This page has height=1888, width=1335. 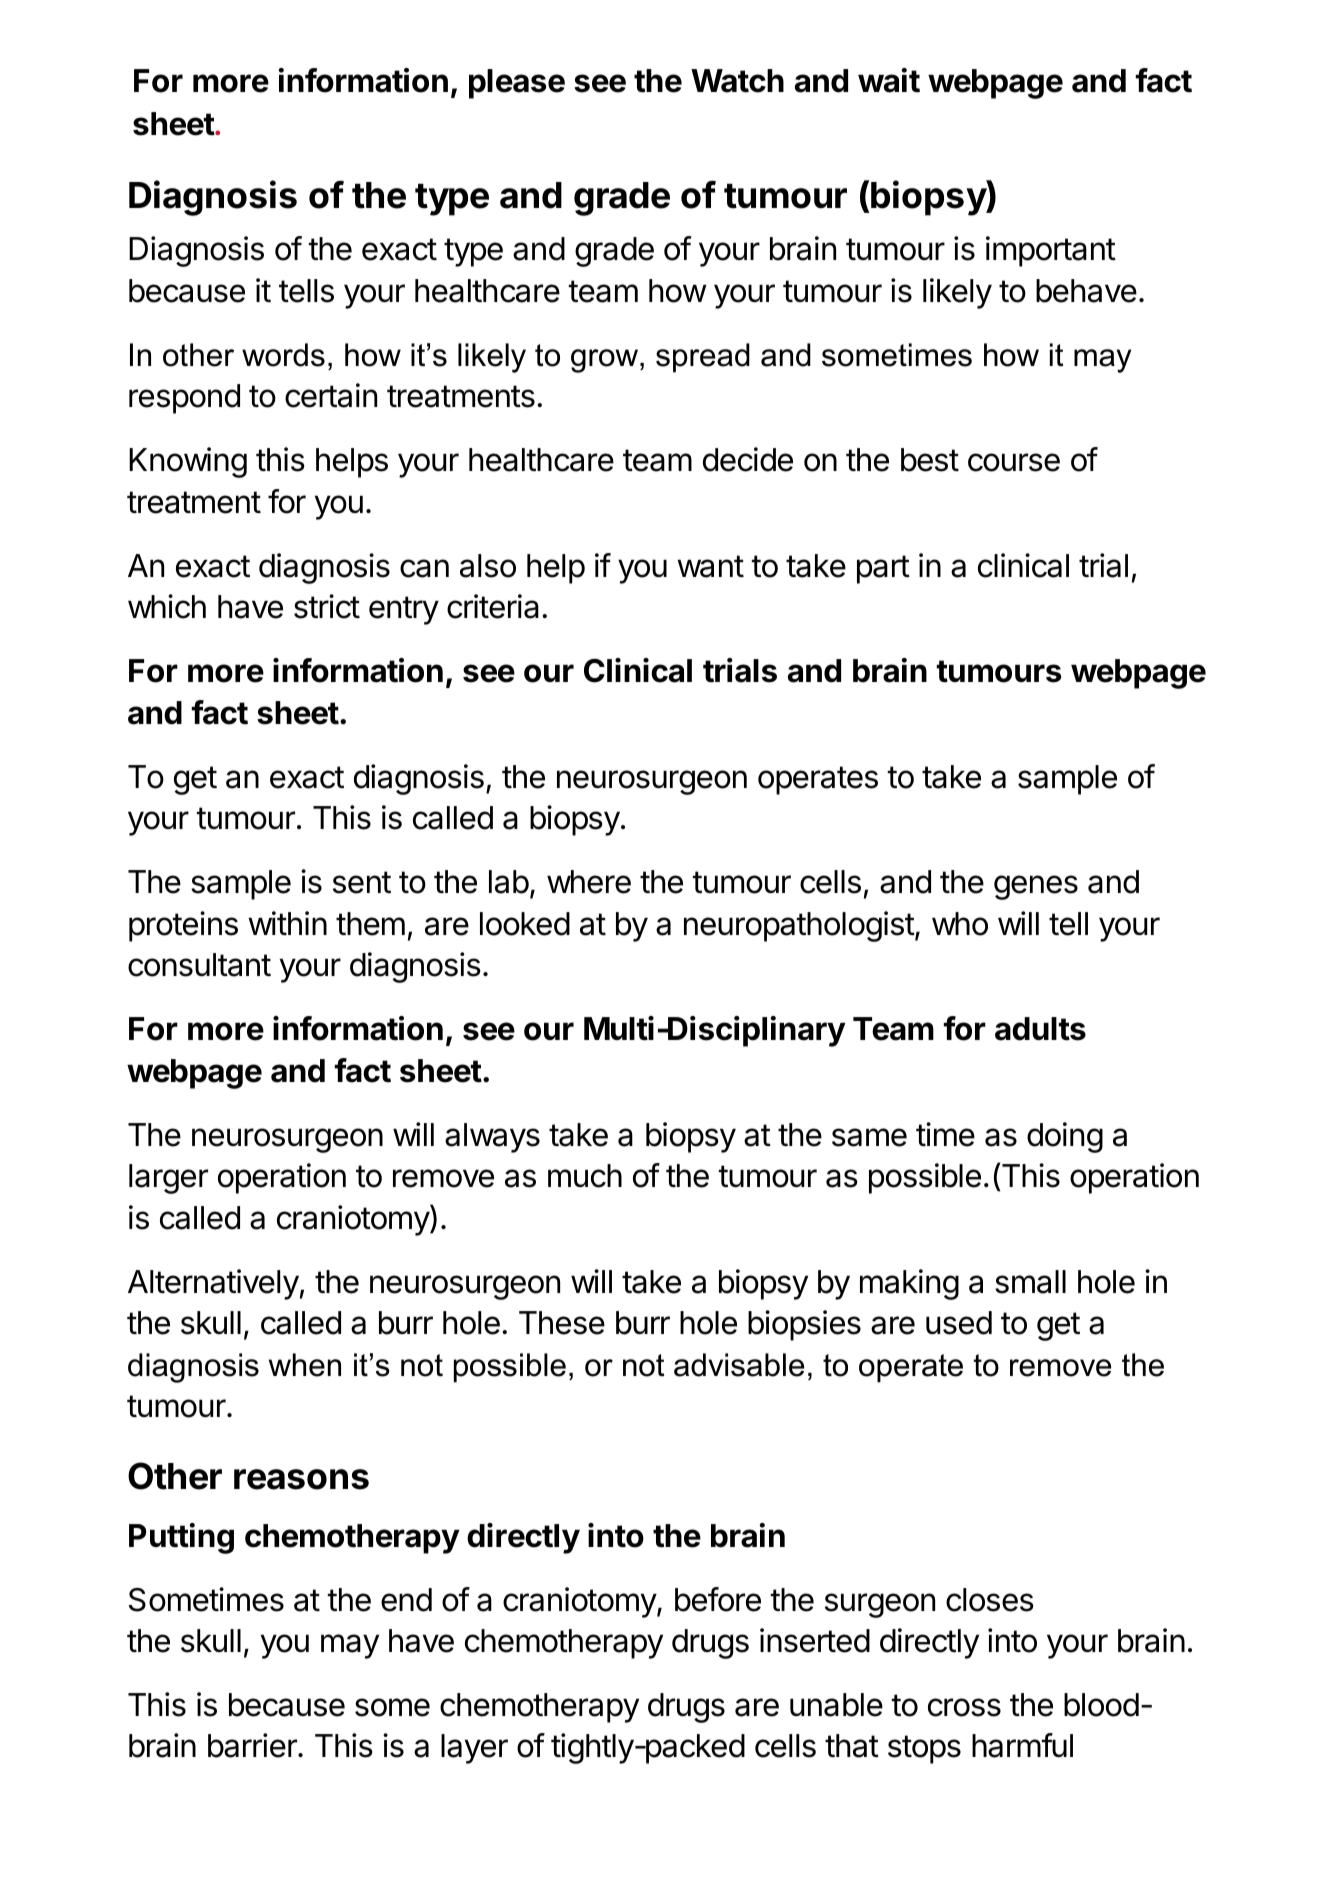 I want to click on words, so click(x=283, y=355).
